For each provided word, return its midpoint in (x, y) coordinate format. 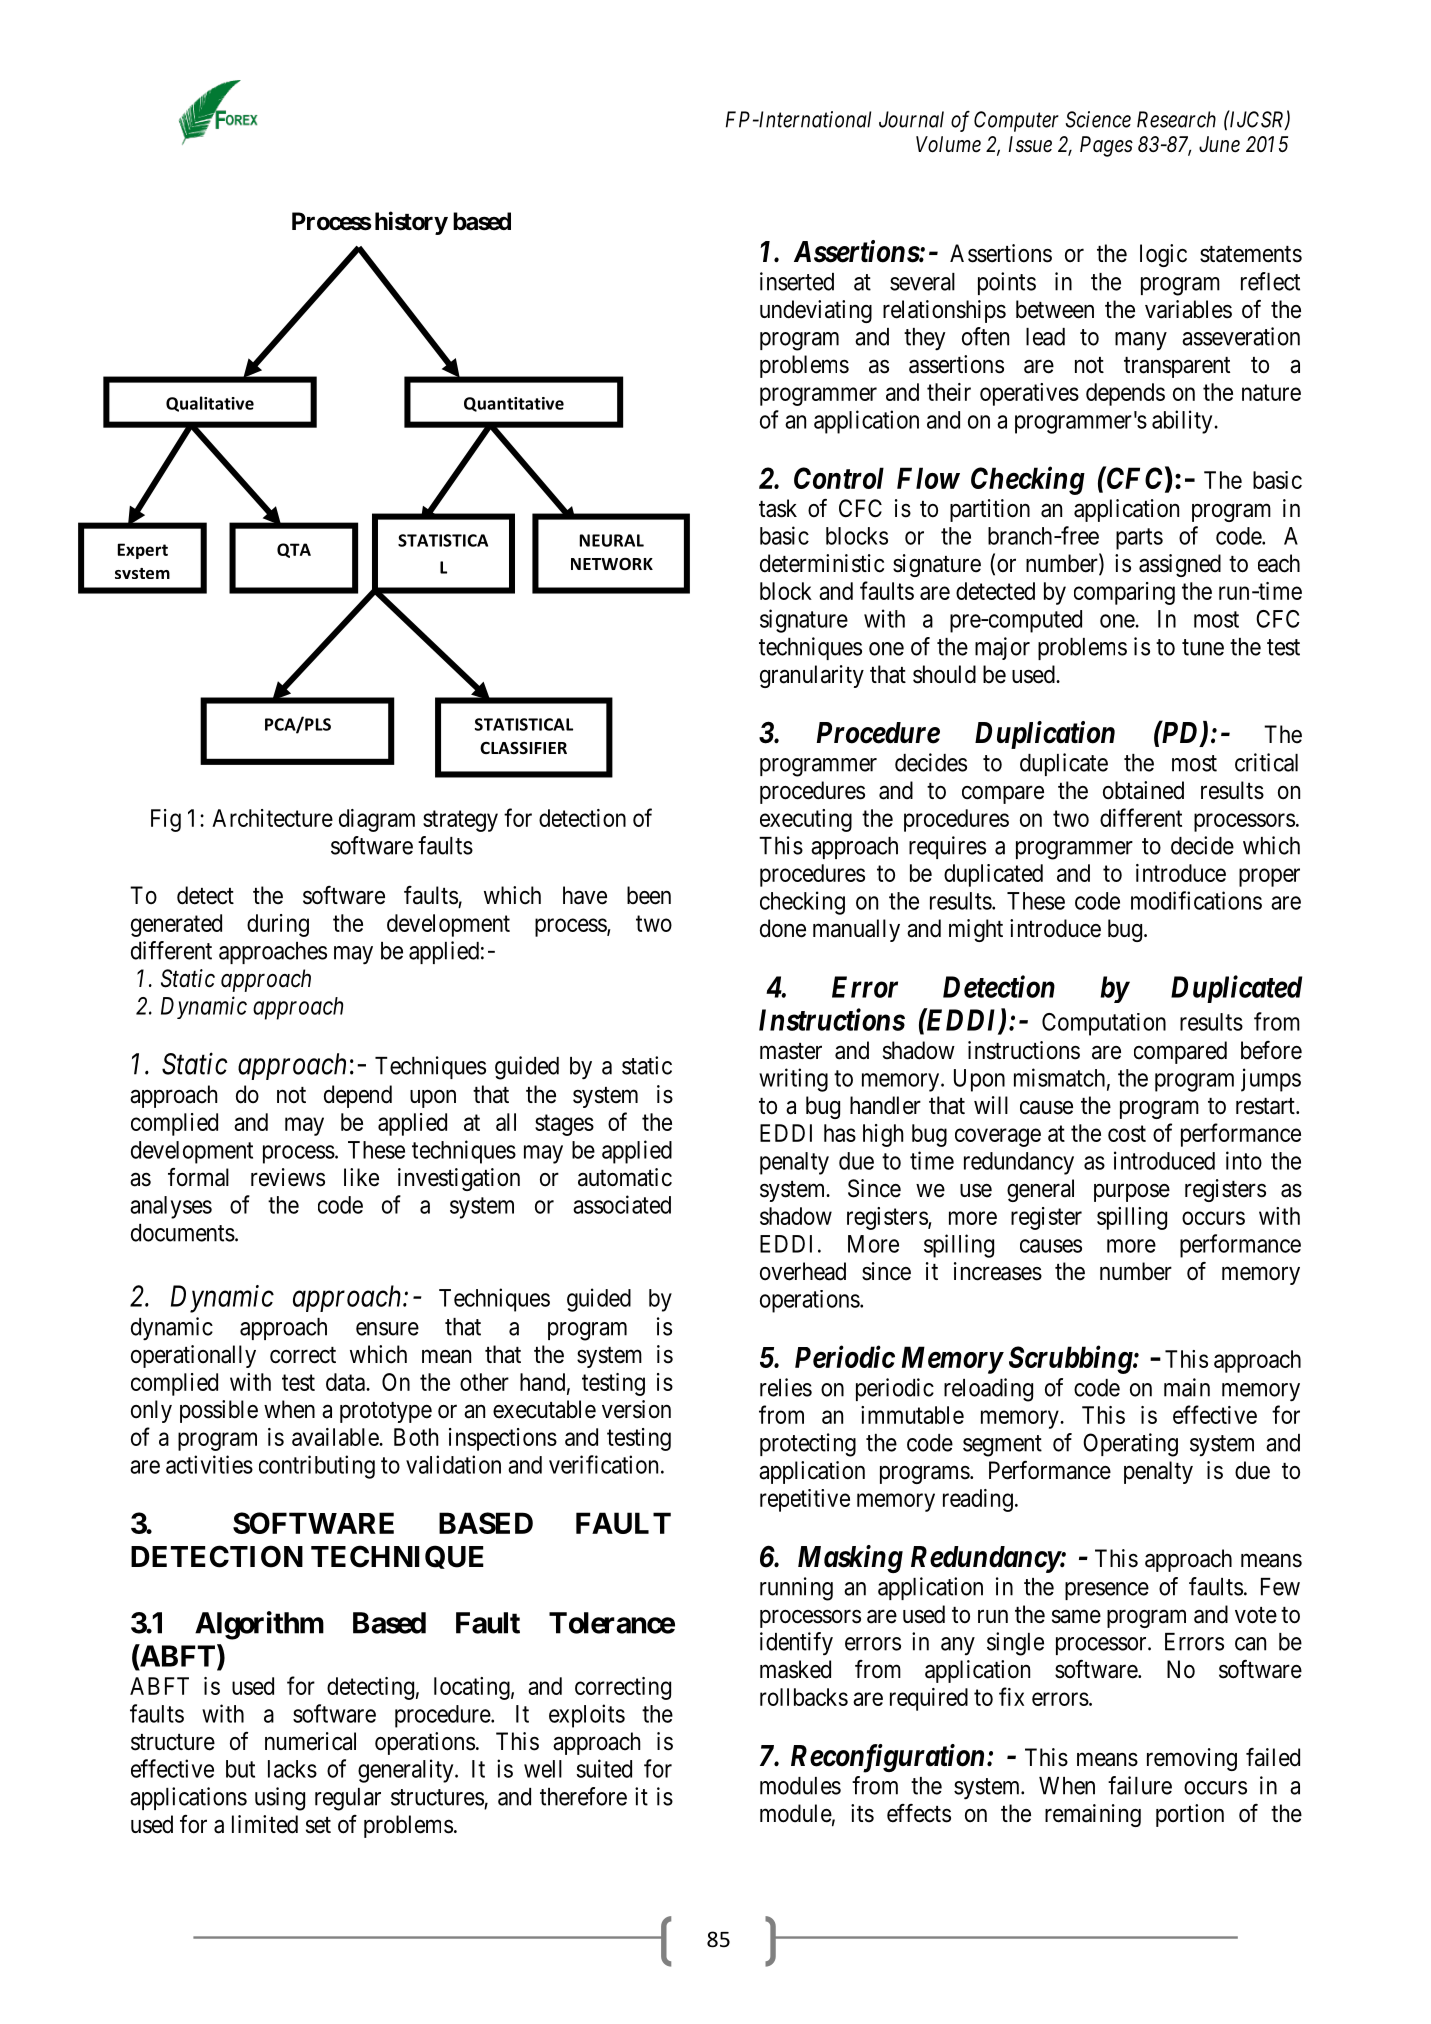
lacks (292, 1769)
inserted (797, 281)
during (278, 925)
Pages (1106, 146)
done (783, 928)
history (411, 223)
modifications (1196, 900)
